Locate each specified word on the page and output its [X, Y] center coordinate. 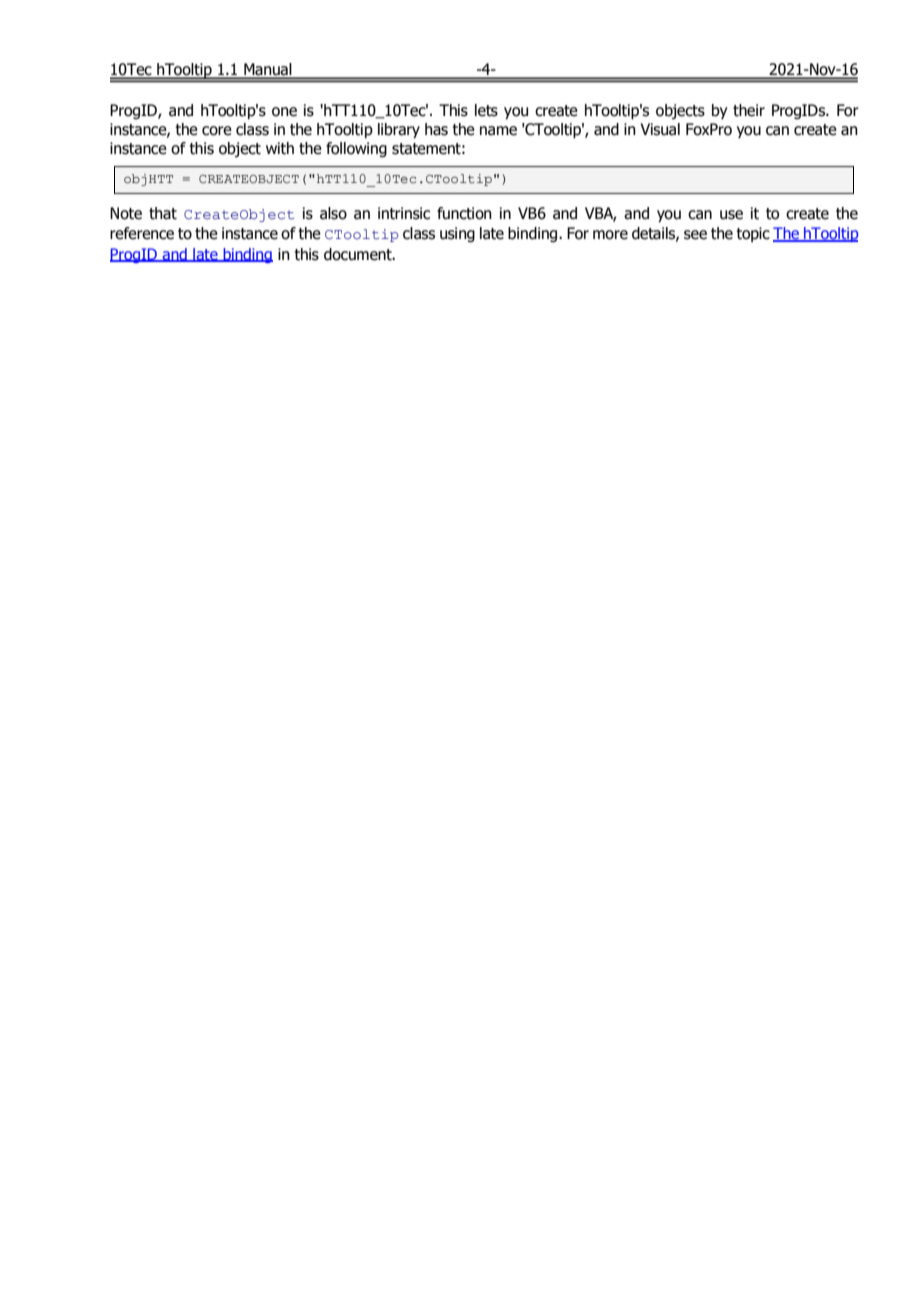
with [280, 148]
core [217, 131]
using [457, 234]
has [436, 129]
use [731, 215]
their [749, 110]
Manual [268, 70]
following [356, 149]
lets [486, 110]
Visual [660, 129]
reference [142, 233]
